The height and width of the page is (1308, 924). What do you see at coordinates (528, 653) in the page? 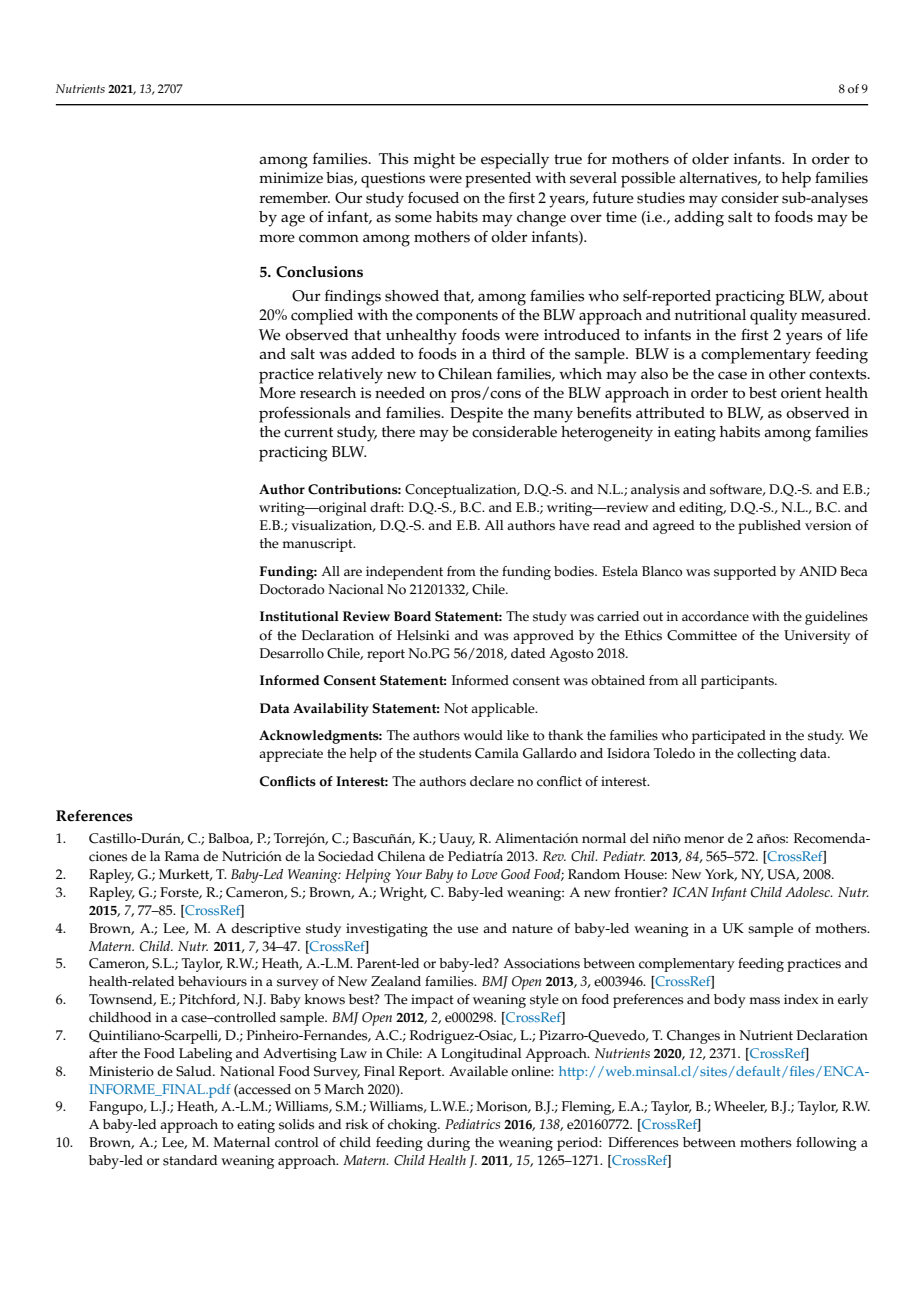
I see `dated` at bounding box center [528, 653].
